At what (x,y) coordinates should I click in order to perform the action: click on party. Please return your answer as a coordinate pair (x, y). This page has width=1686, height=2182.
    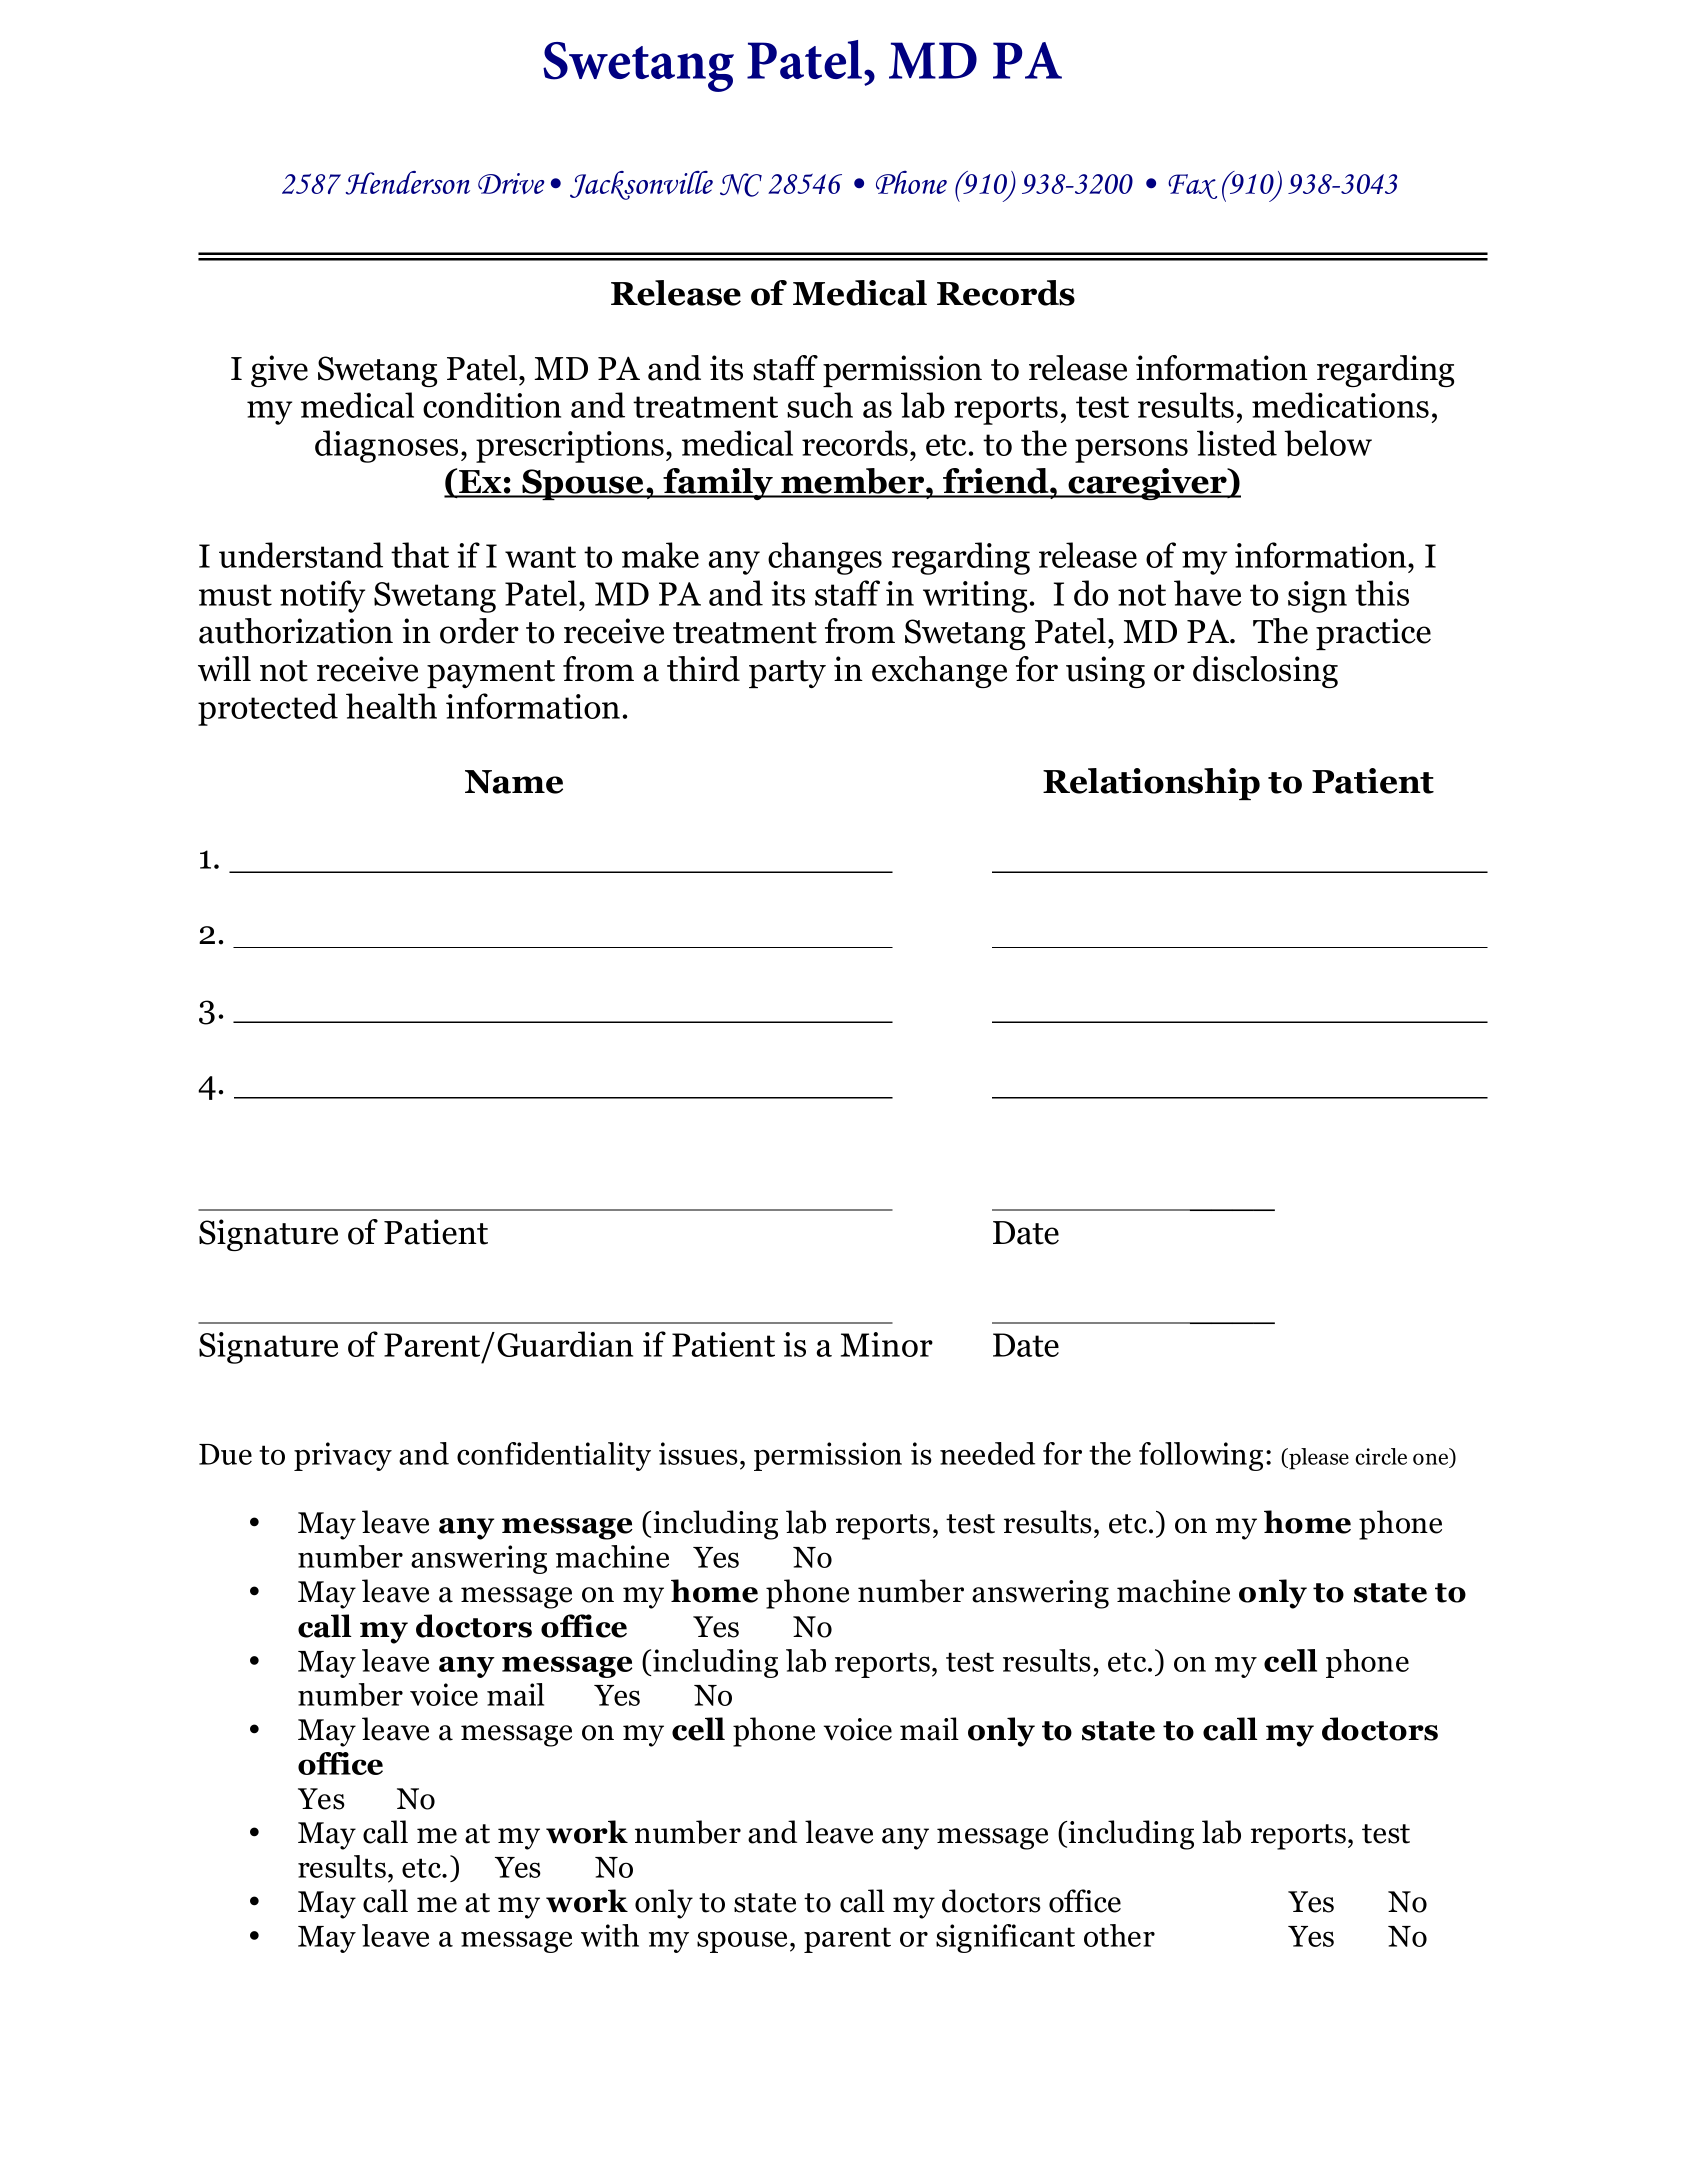
    Looking at the image, I should click on (787, 674).
